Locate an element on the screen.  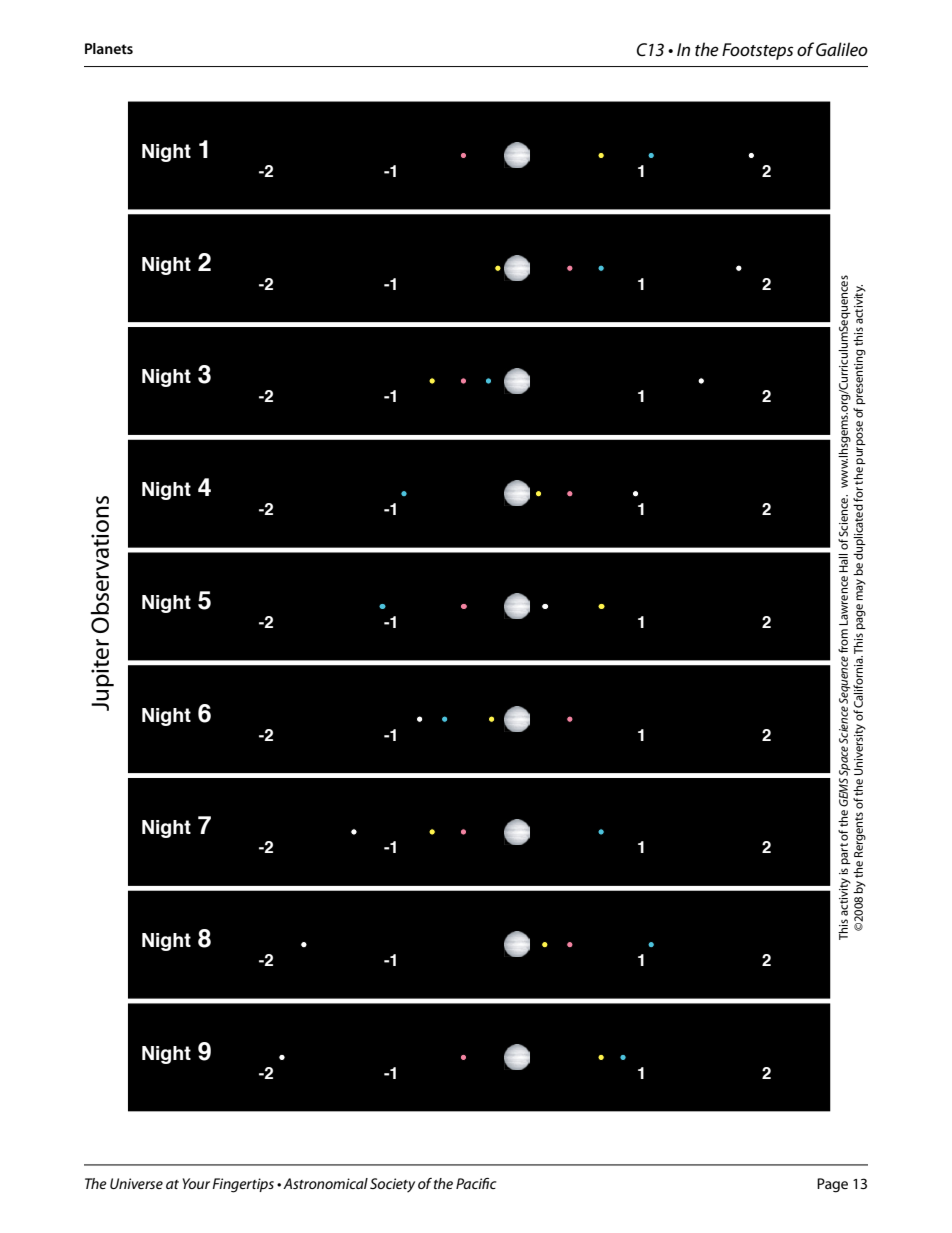
Pacific is located at coordinates (476, 1183).
